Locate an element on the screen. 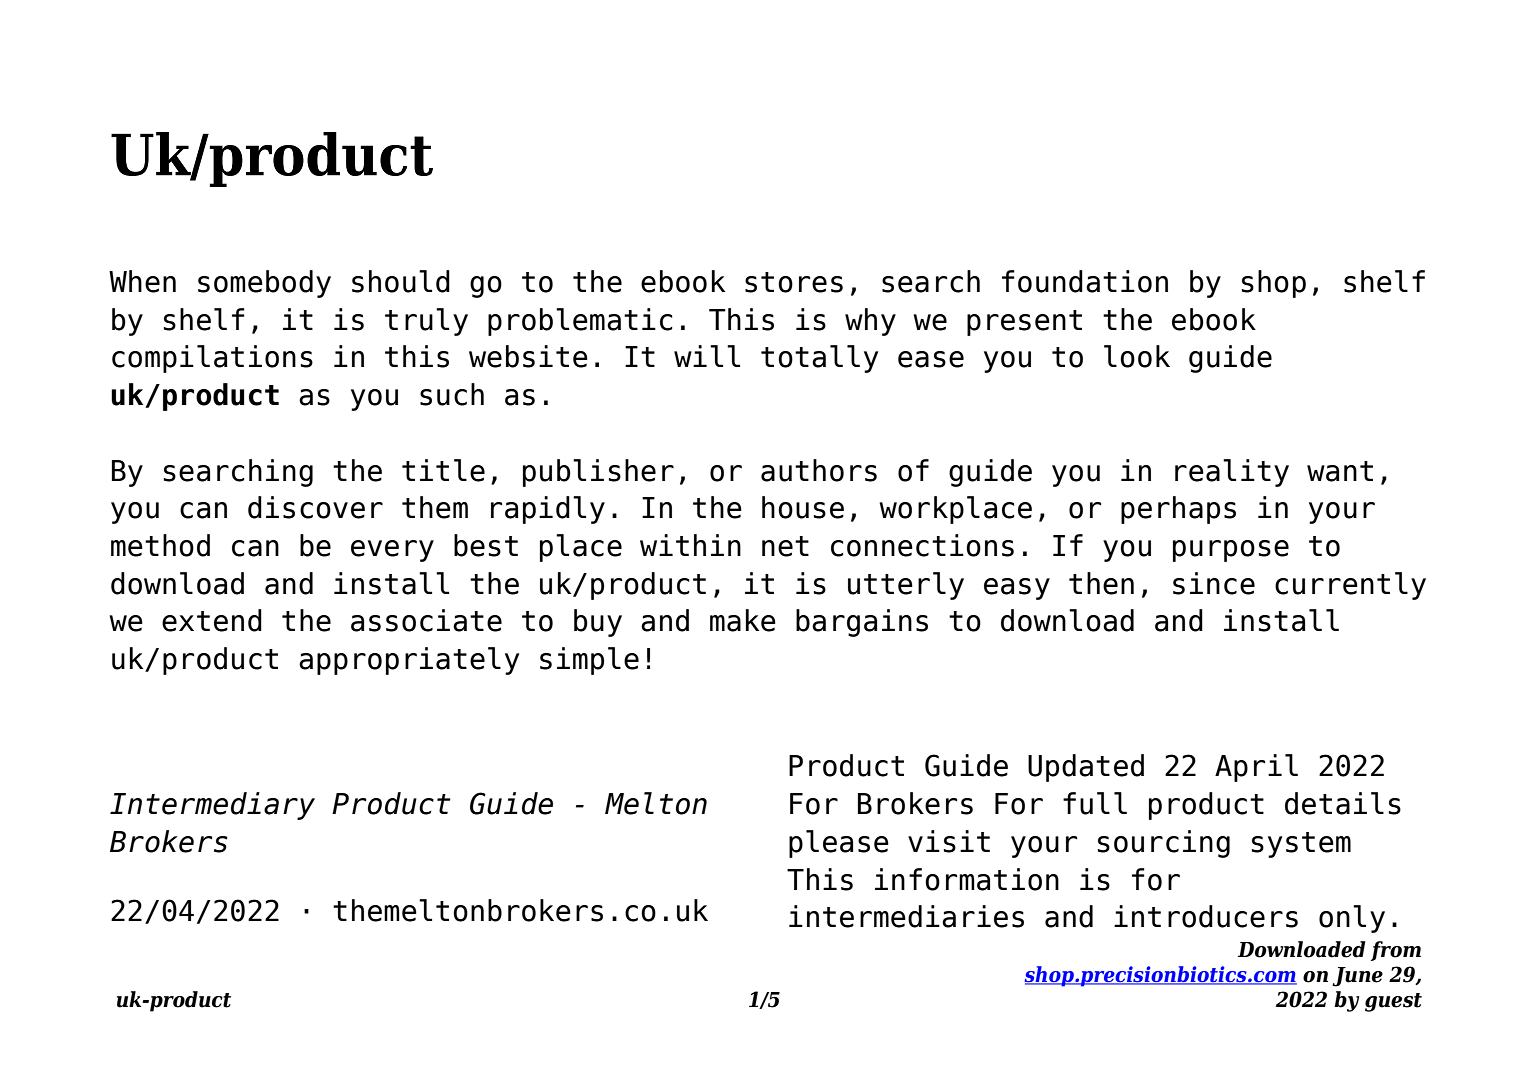 Image resolution: width=1538 pixels, height=1084 pixels. details is located at coordinates (1343, 803).
